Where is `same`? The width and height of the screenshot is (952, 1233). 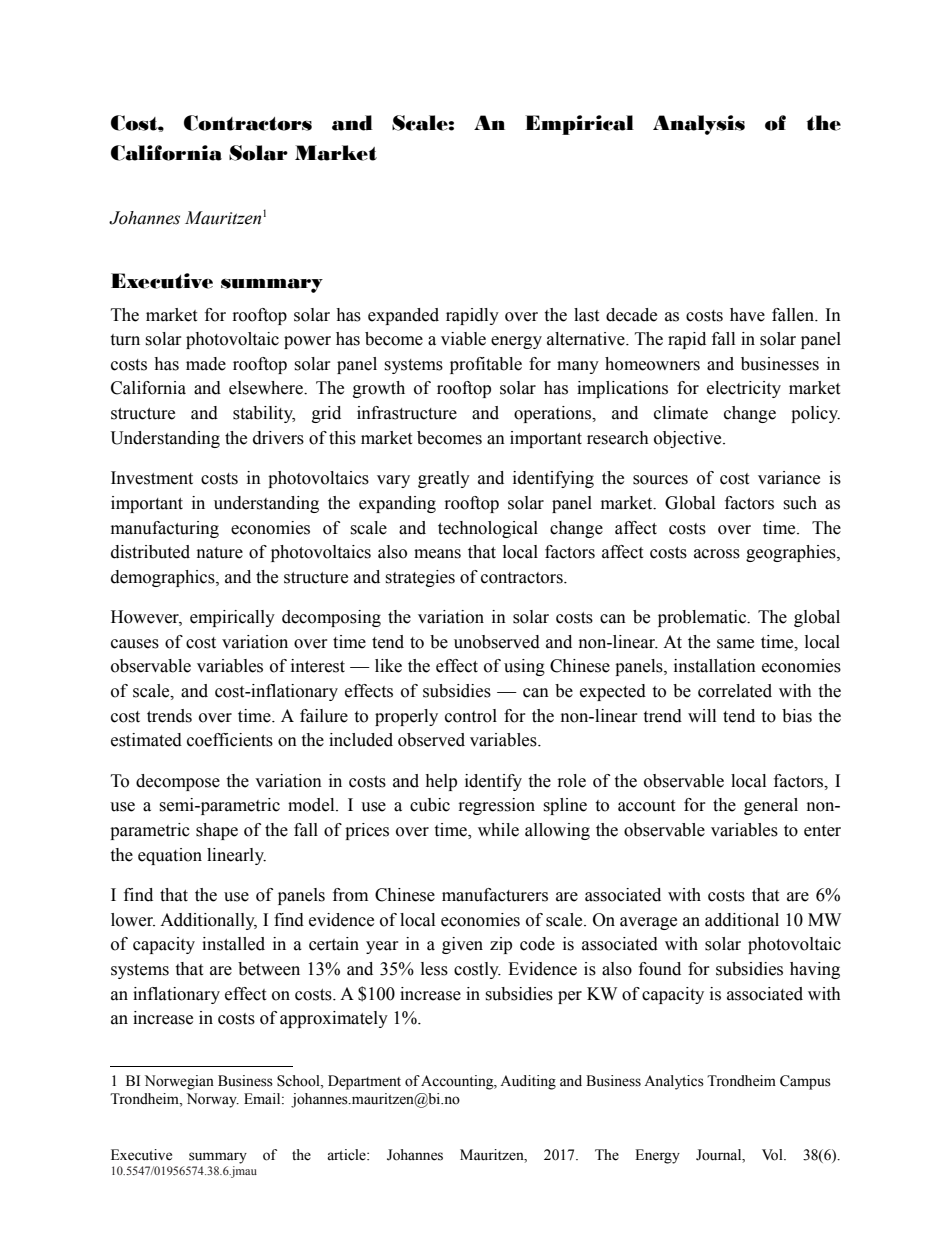
same is located at coordinates (735, 644).
